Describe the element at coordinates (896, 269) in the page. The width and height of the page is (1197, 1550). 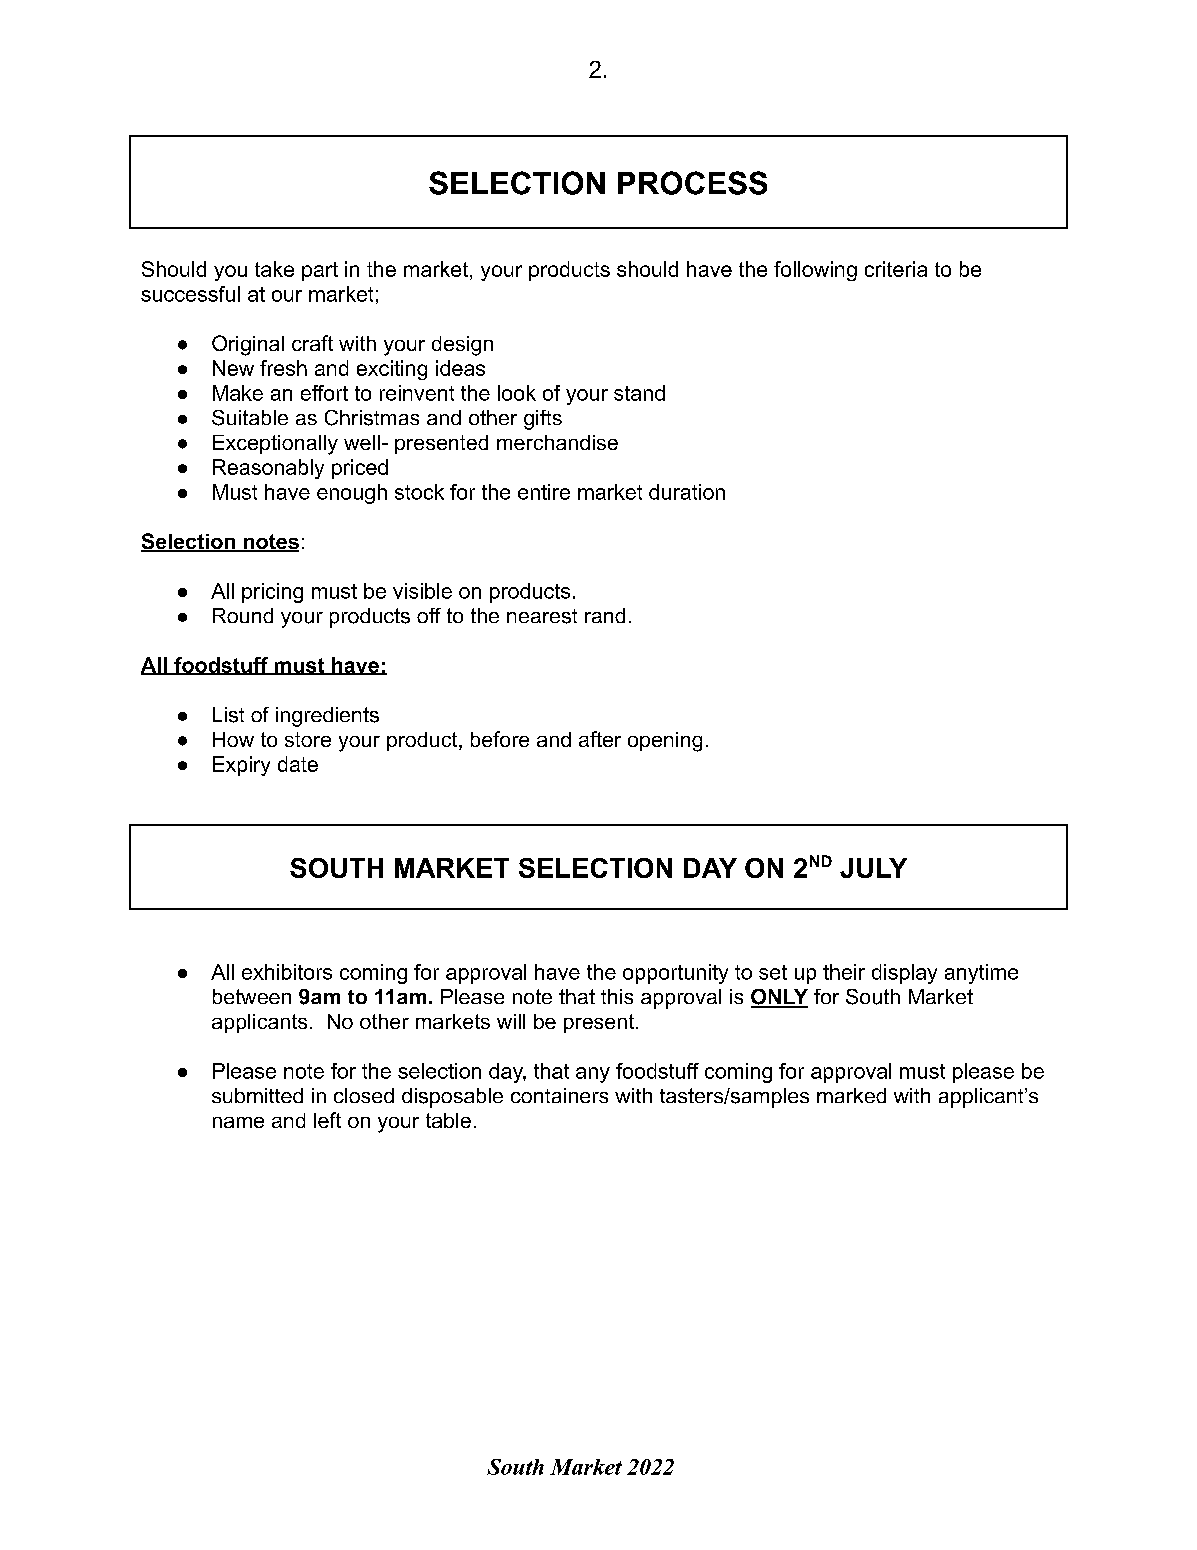
I see `criteria` at that location.
